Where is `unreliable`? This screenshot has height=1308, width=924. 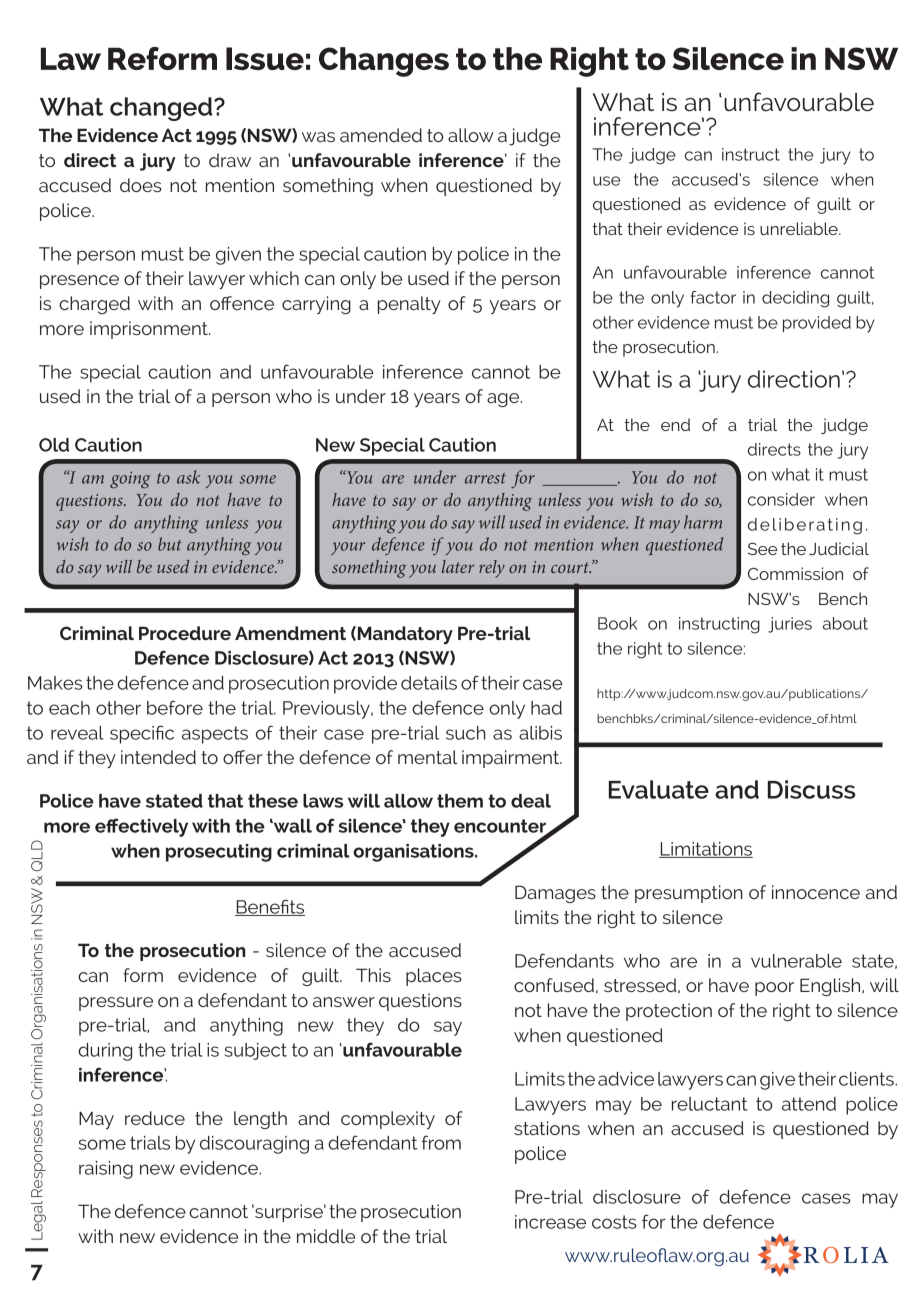 unreliable is located at coordinates (800, 228).
